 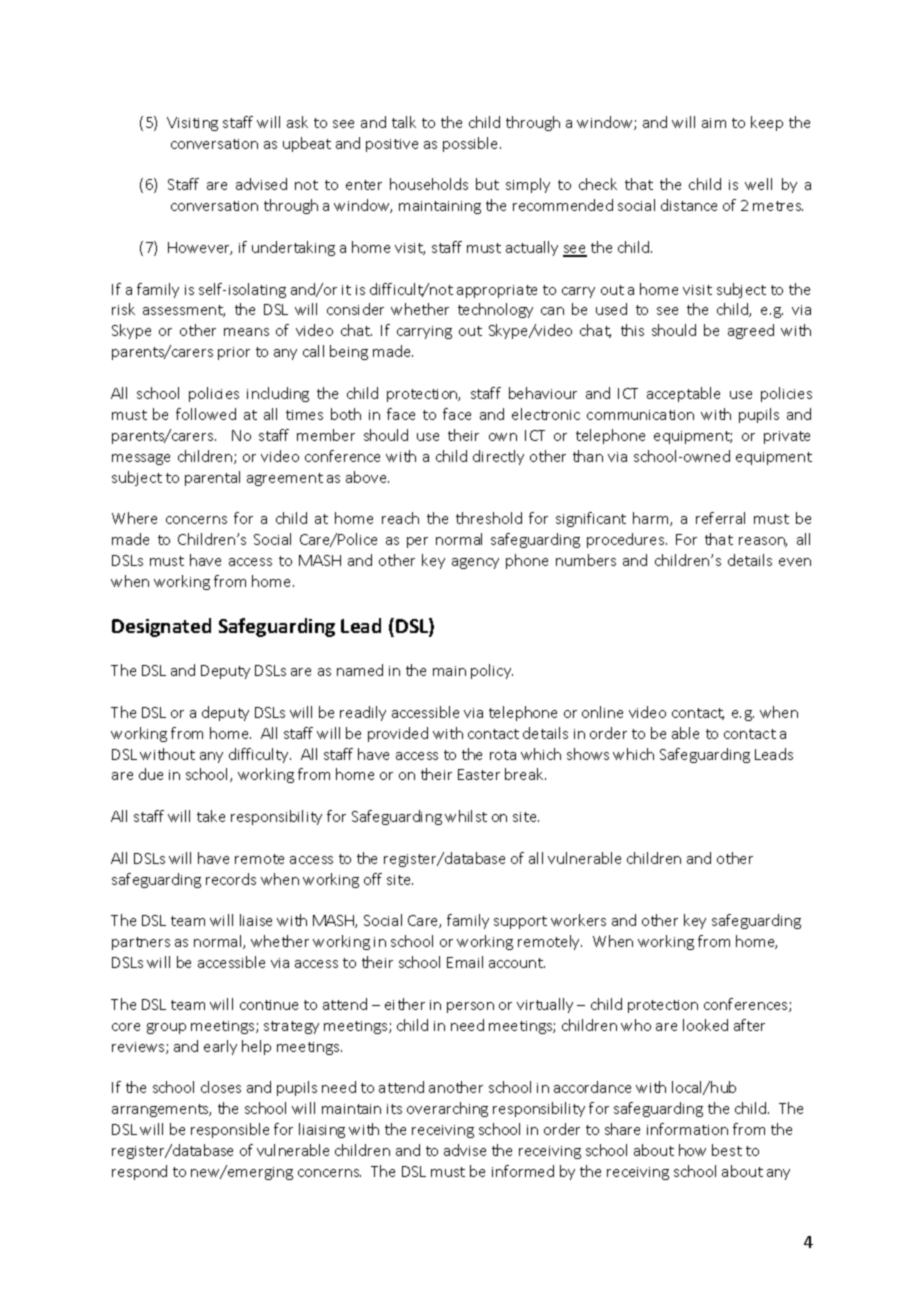 What do you see at coordinates (297, 122) in the page?
I see `ask` at bounding box center [297, 122].
